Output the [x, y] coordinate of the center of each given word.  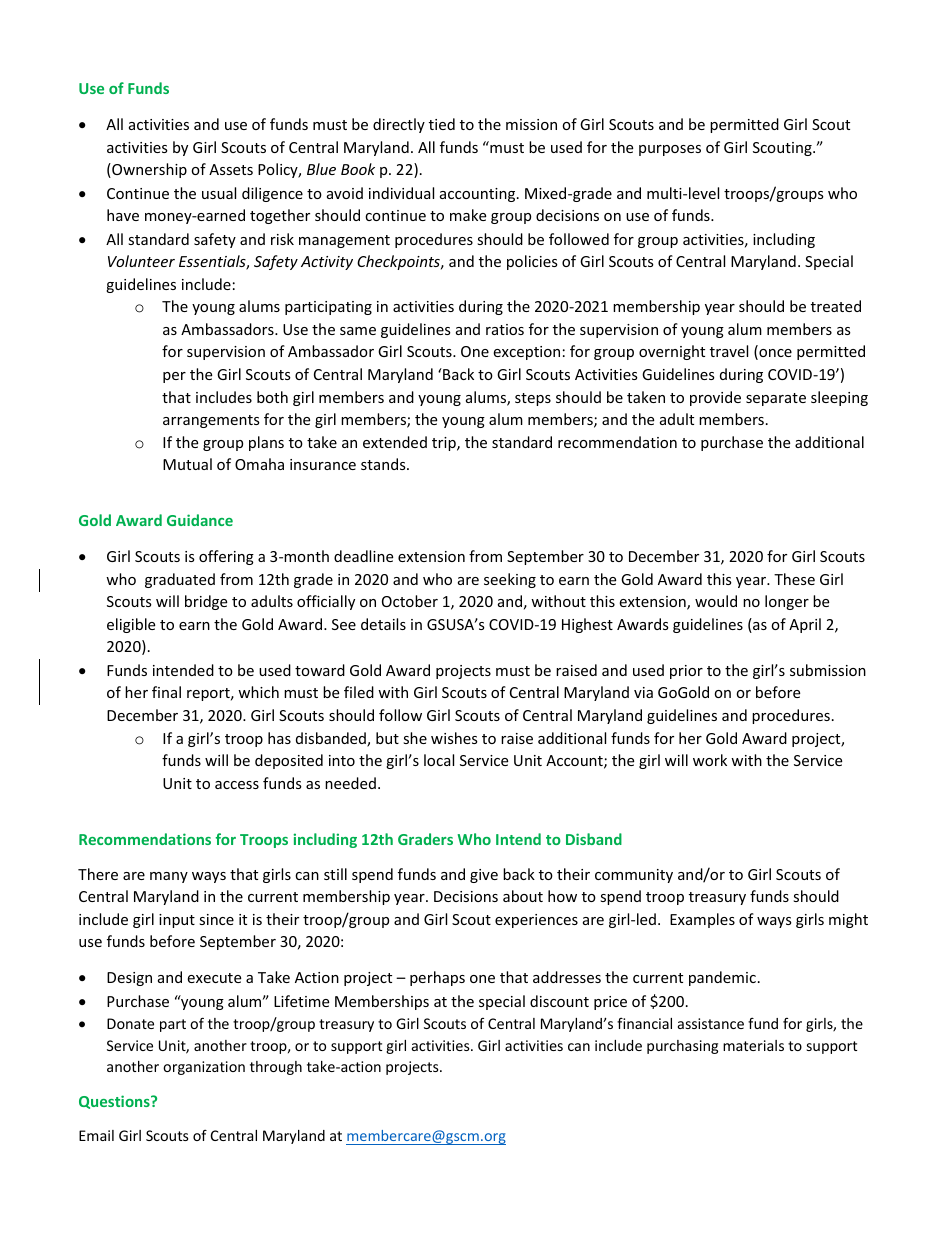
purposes [670, 150]
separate [776, 399]
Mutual [187, 464]
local [439, 760]
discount [559, 1001]
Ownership [148, 170]
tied [442, 124]
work [710, 760]
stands [384, 464]
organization [204, 1068]
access [237, 785]
